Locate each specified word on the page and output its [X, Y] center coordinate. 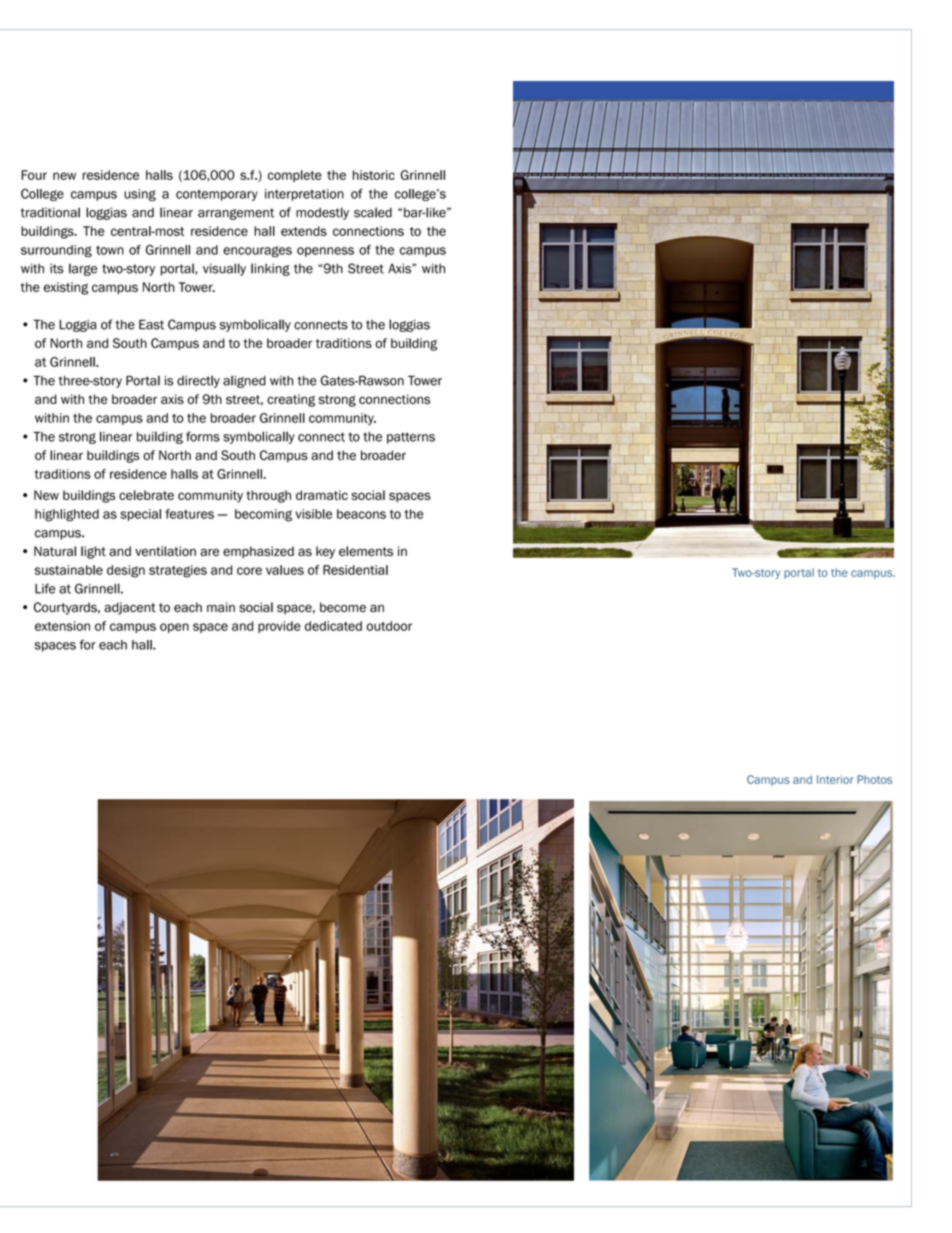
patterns [411, 438]
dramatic [322, 495]
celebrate [146, 495]
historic [374, 175]
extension [62, 626]
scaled [373, 212]
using [140, 195]
